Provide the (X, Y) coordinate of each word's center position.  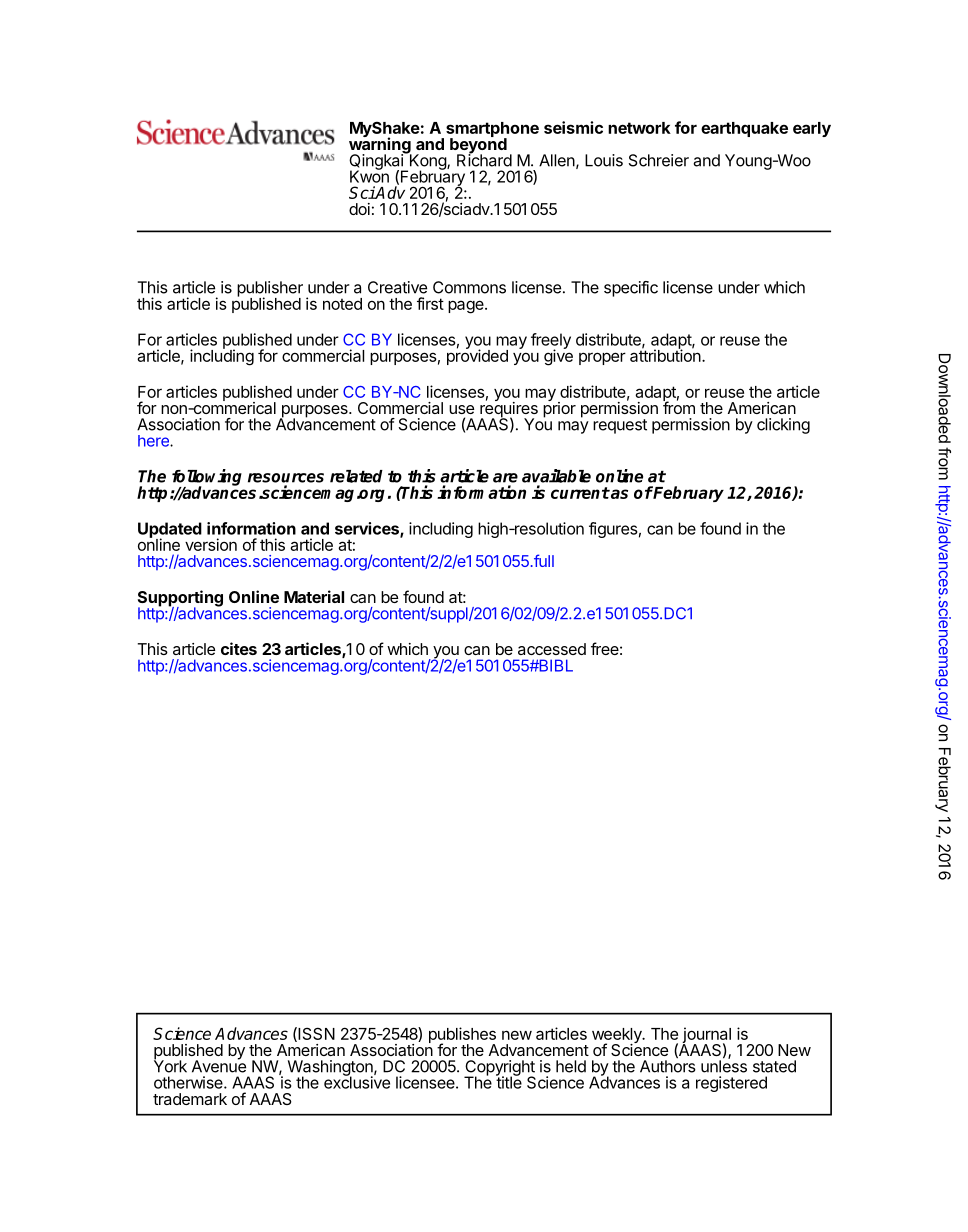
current (580, 493)
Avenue (219, 1065)
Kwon (369, 175)
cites (239, 648)
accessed (552, 649)
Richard (484, 159)
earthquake (744, 129)
